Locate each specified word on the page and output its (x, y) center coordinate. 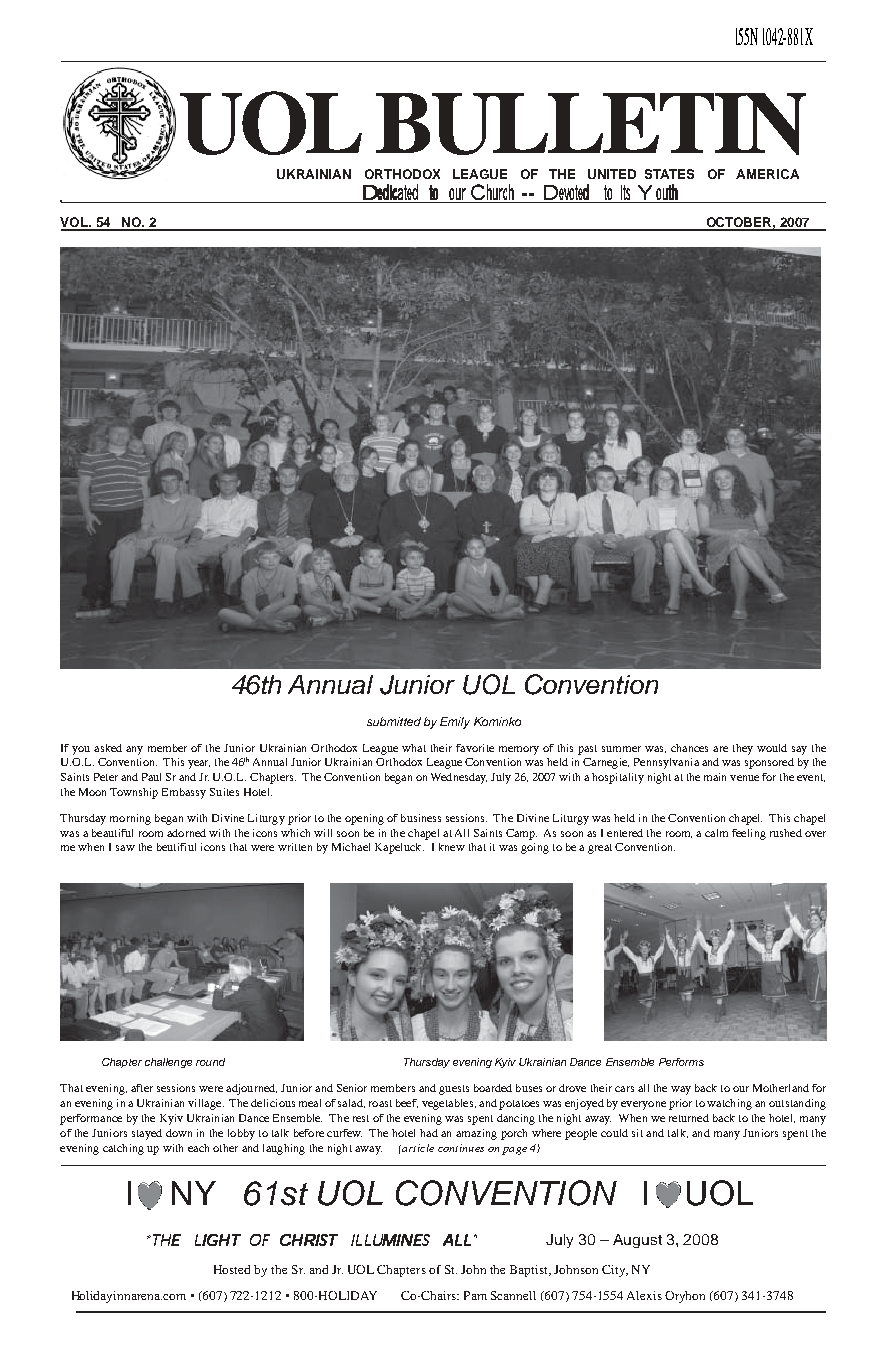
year (199, 764)
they (743, 749)
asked (108, 748)
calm (716, 833)
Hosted (232, 1269)
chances (689, 748)
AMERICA (767, 174)
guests (454, 1090)
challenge (168, 1063)
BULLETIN (591, 124)
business (421, 818)
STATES (669, 174)
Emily (455, 723)
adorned (186, 833)
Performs (681, 1062)
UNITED (612, 174)
